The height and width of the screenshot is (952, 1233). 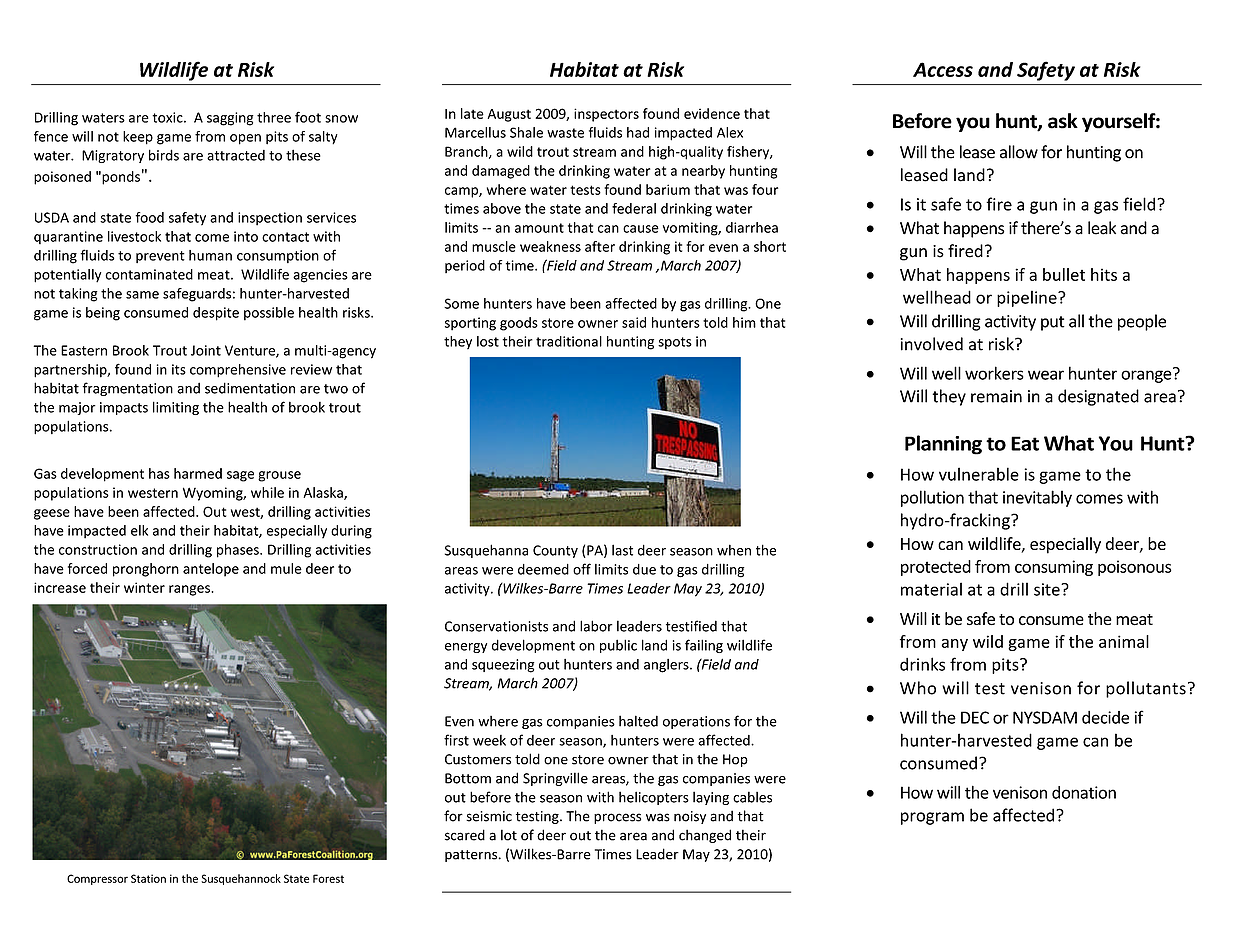 I want to click on Station, so click(x=148, y=878).
